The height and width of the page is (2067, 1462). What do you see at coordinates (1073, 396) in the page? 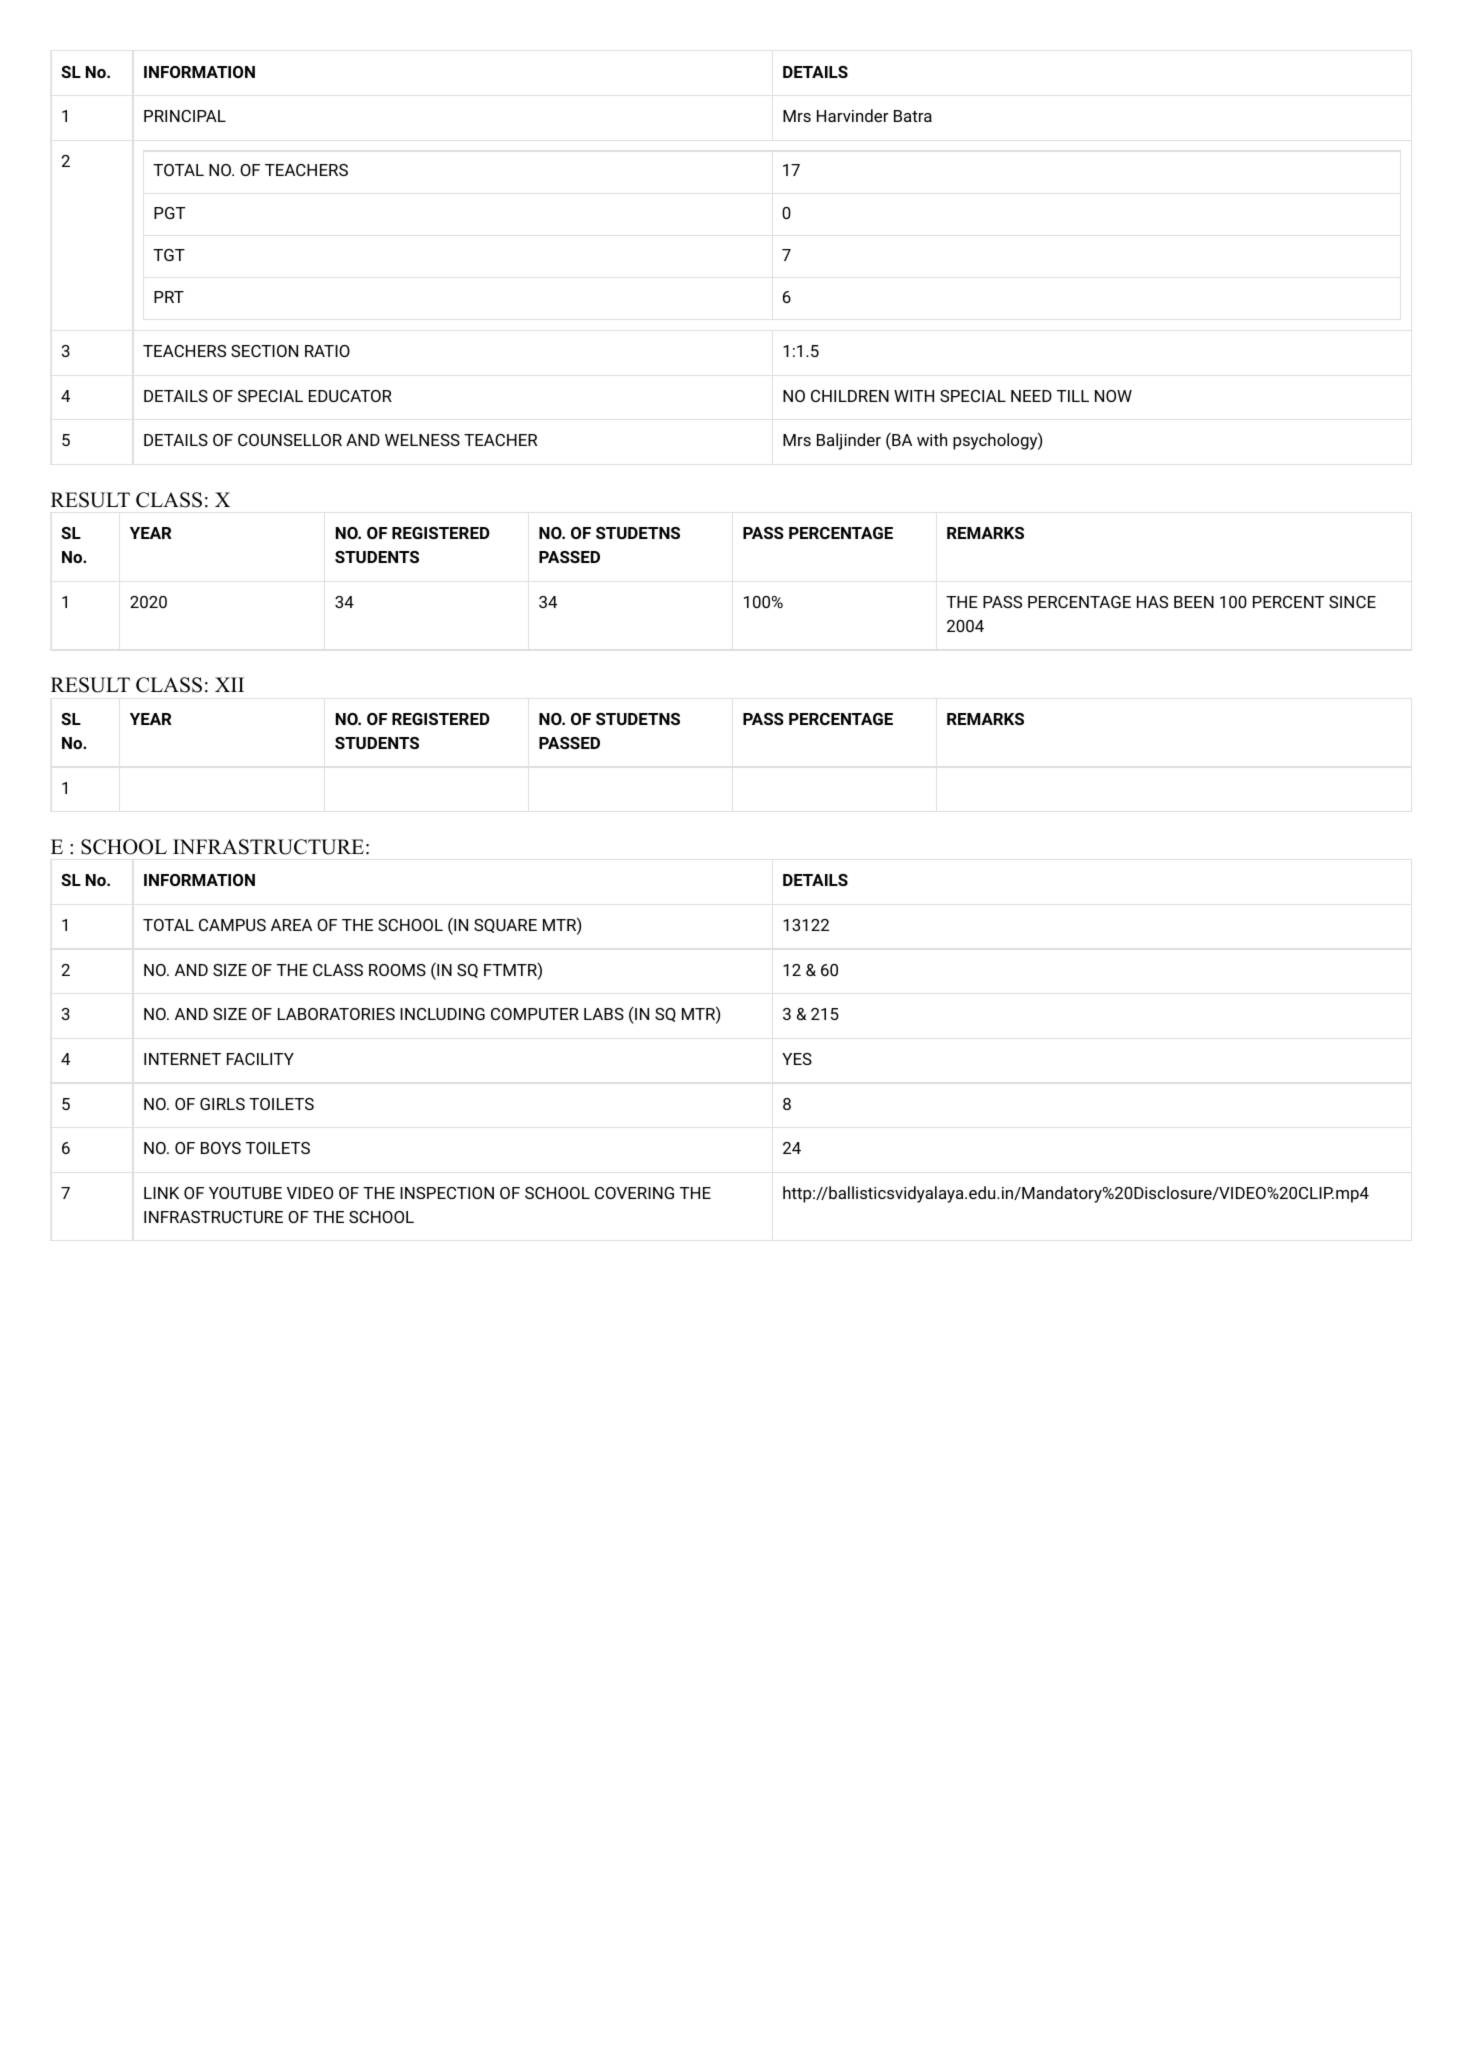
I see `TILL` at bounding box center [1073, 396].
